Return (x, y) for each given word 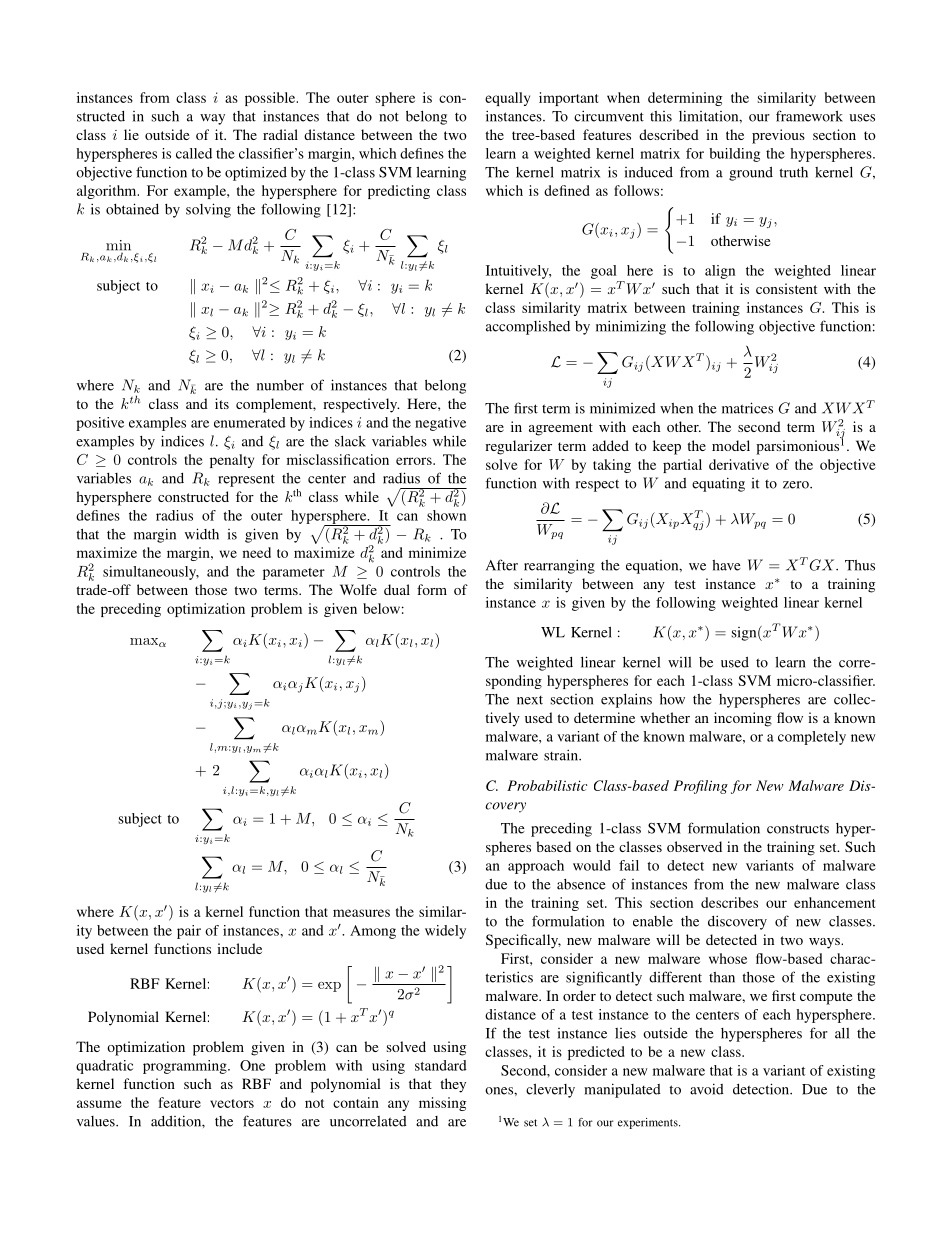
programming (186, 1067)
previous (778, 136)
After (502, 565)
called (194, 153)
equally (507, 99)
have (726, 565)
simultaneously (151, 573)
